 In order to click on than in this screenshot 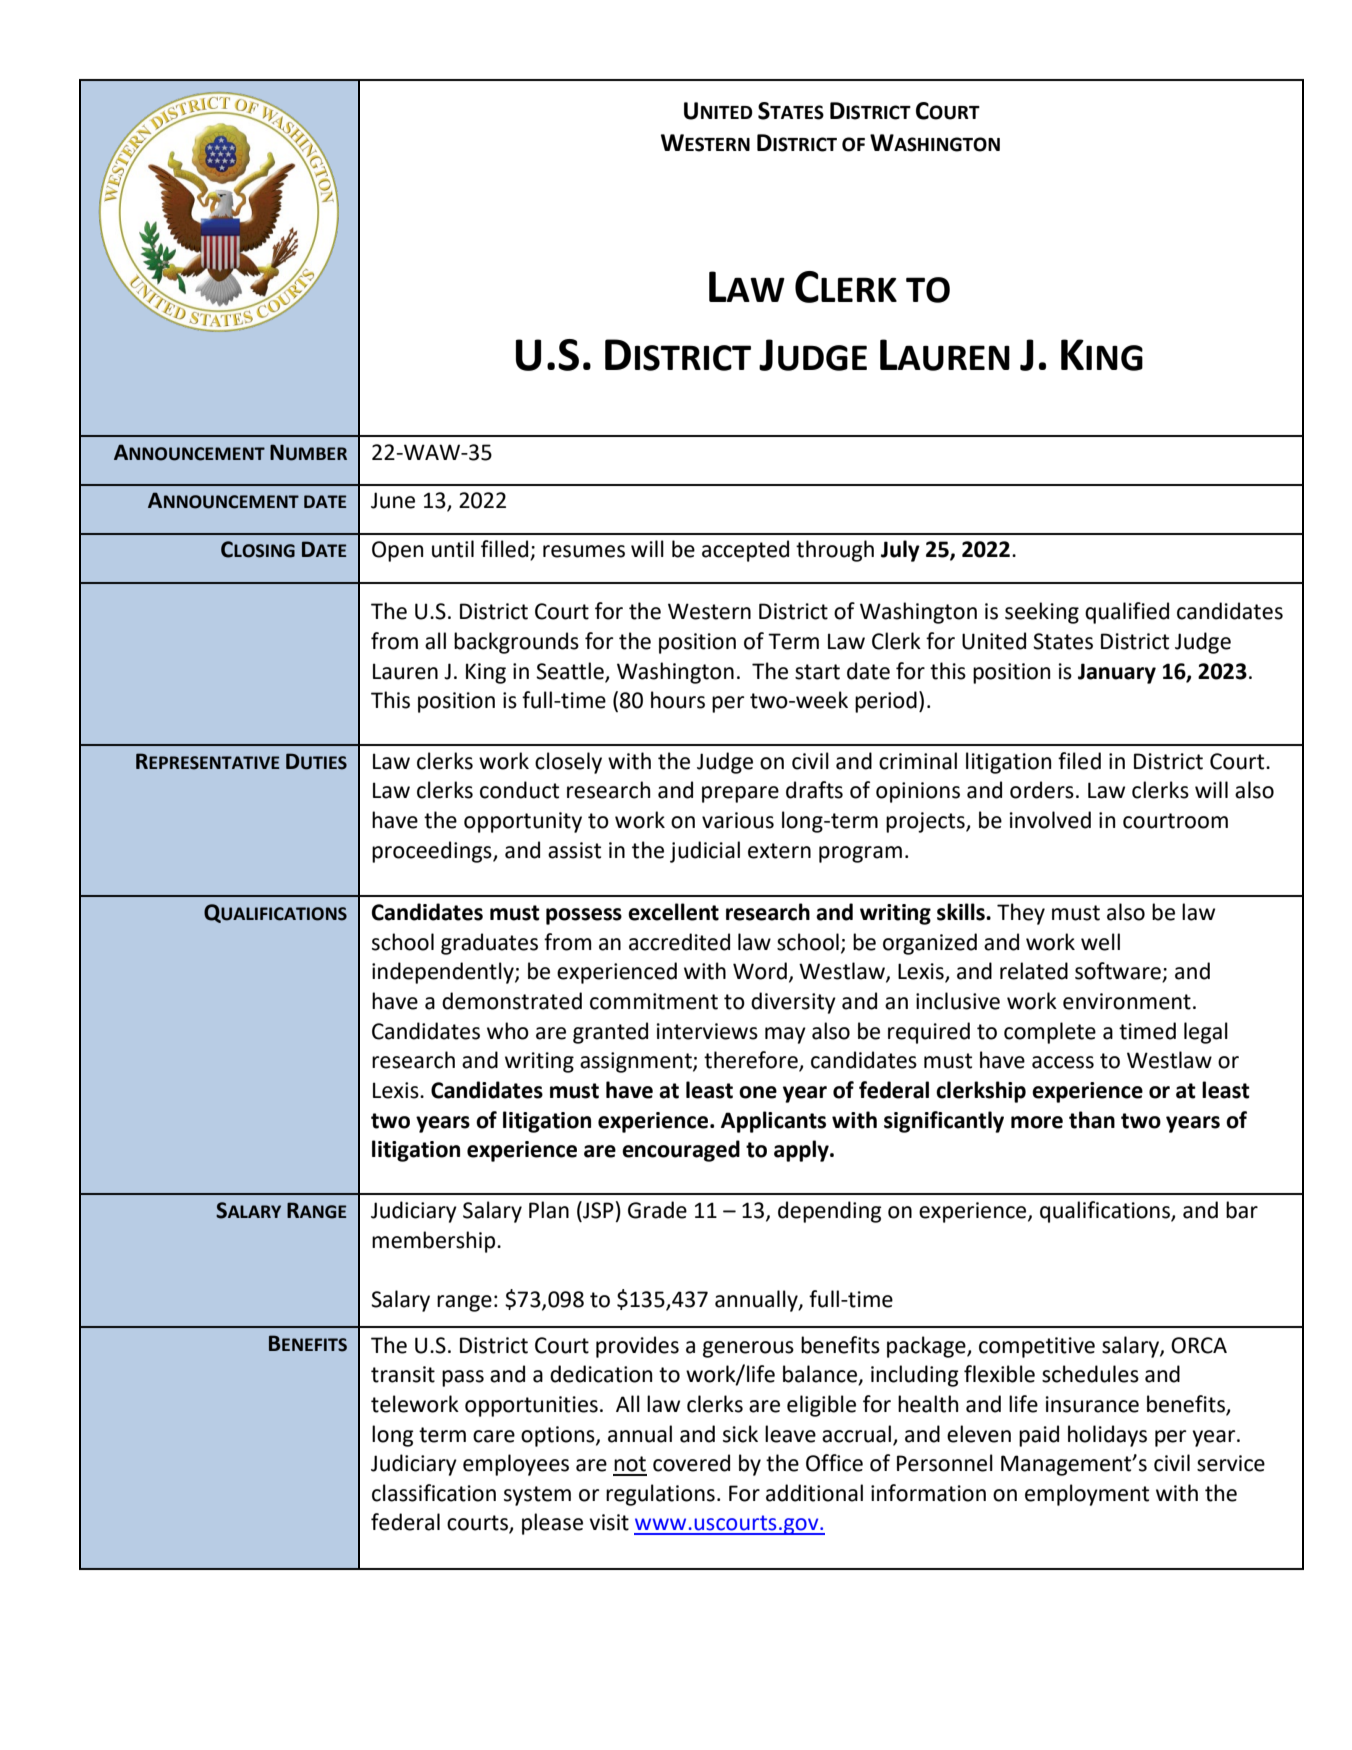, I will do `click(1092, 1120)`.
